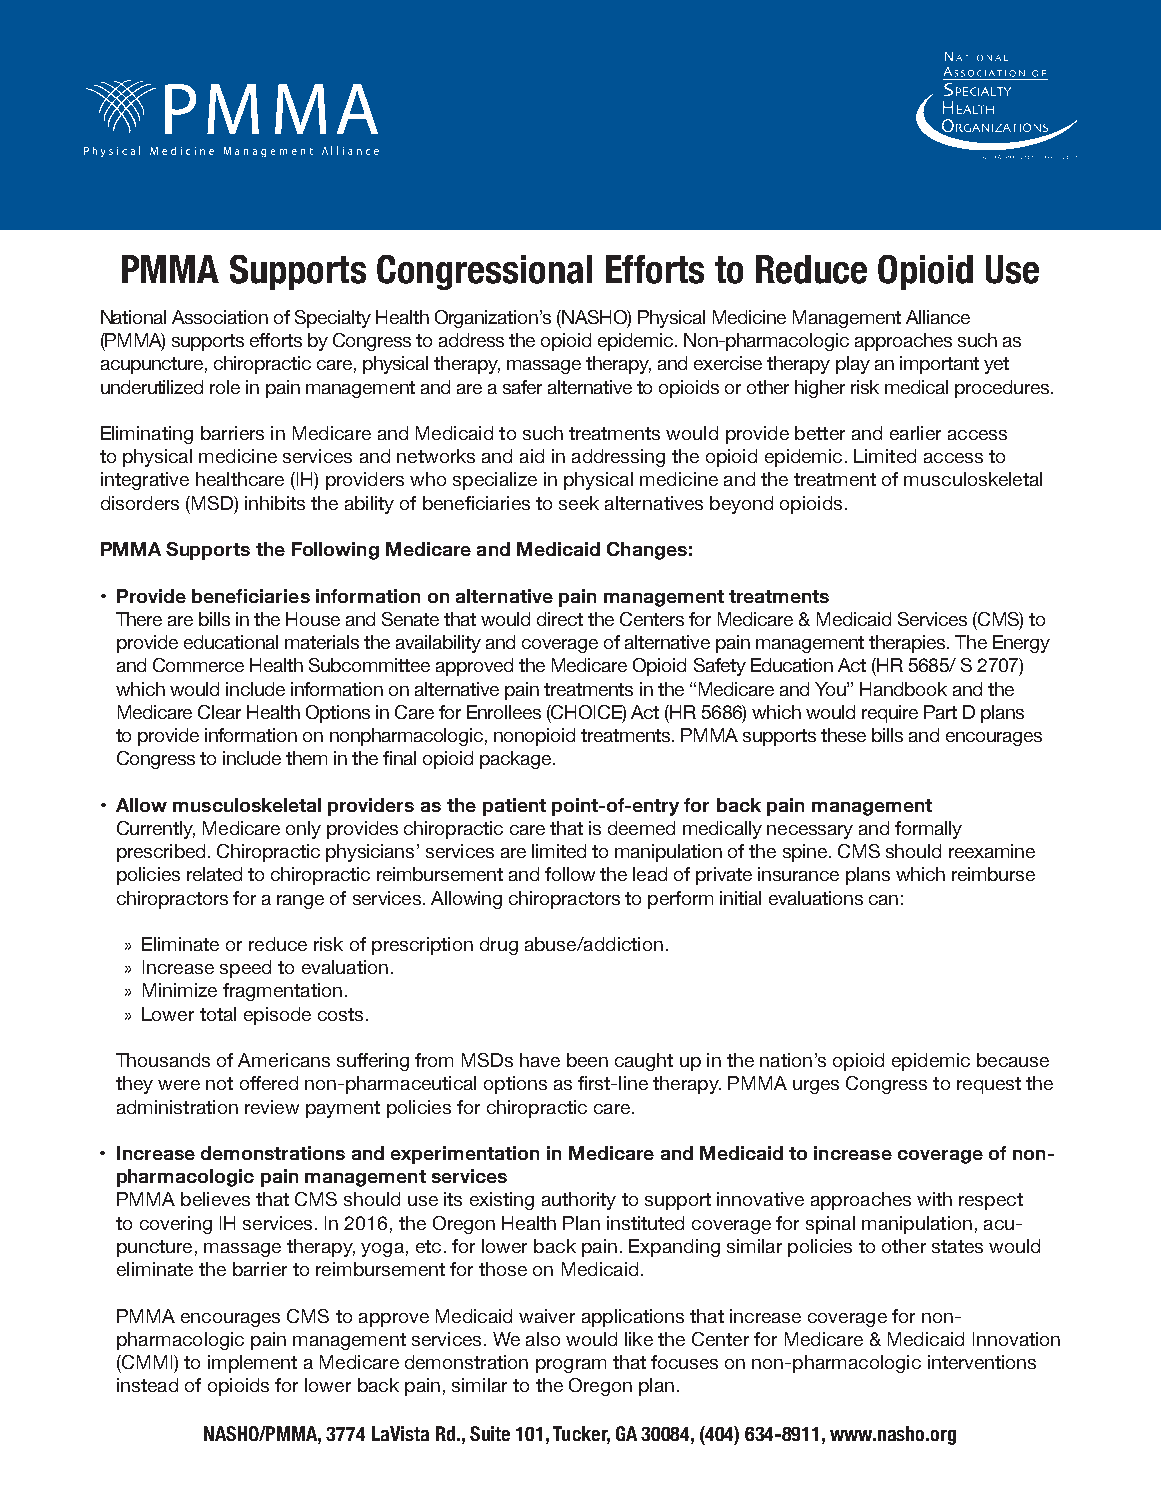 This screenshot has height=1493, width=1161. What do you see at coordinates (571, 1366) in the screenshot?
I see `program` at bounding box center [571, 1366].
